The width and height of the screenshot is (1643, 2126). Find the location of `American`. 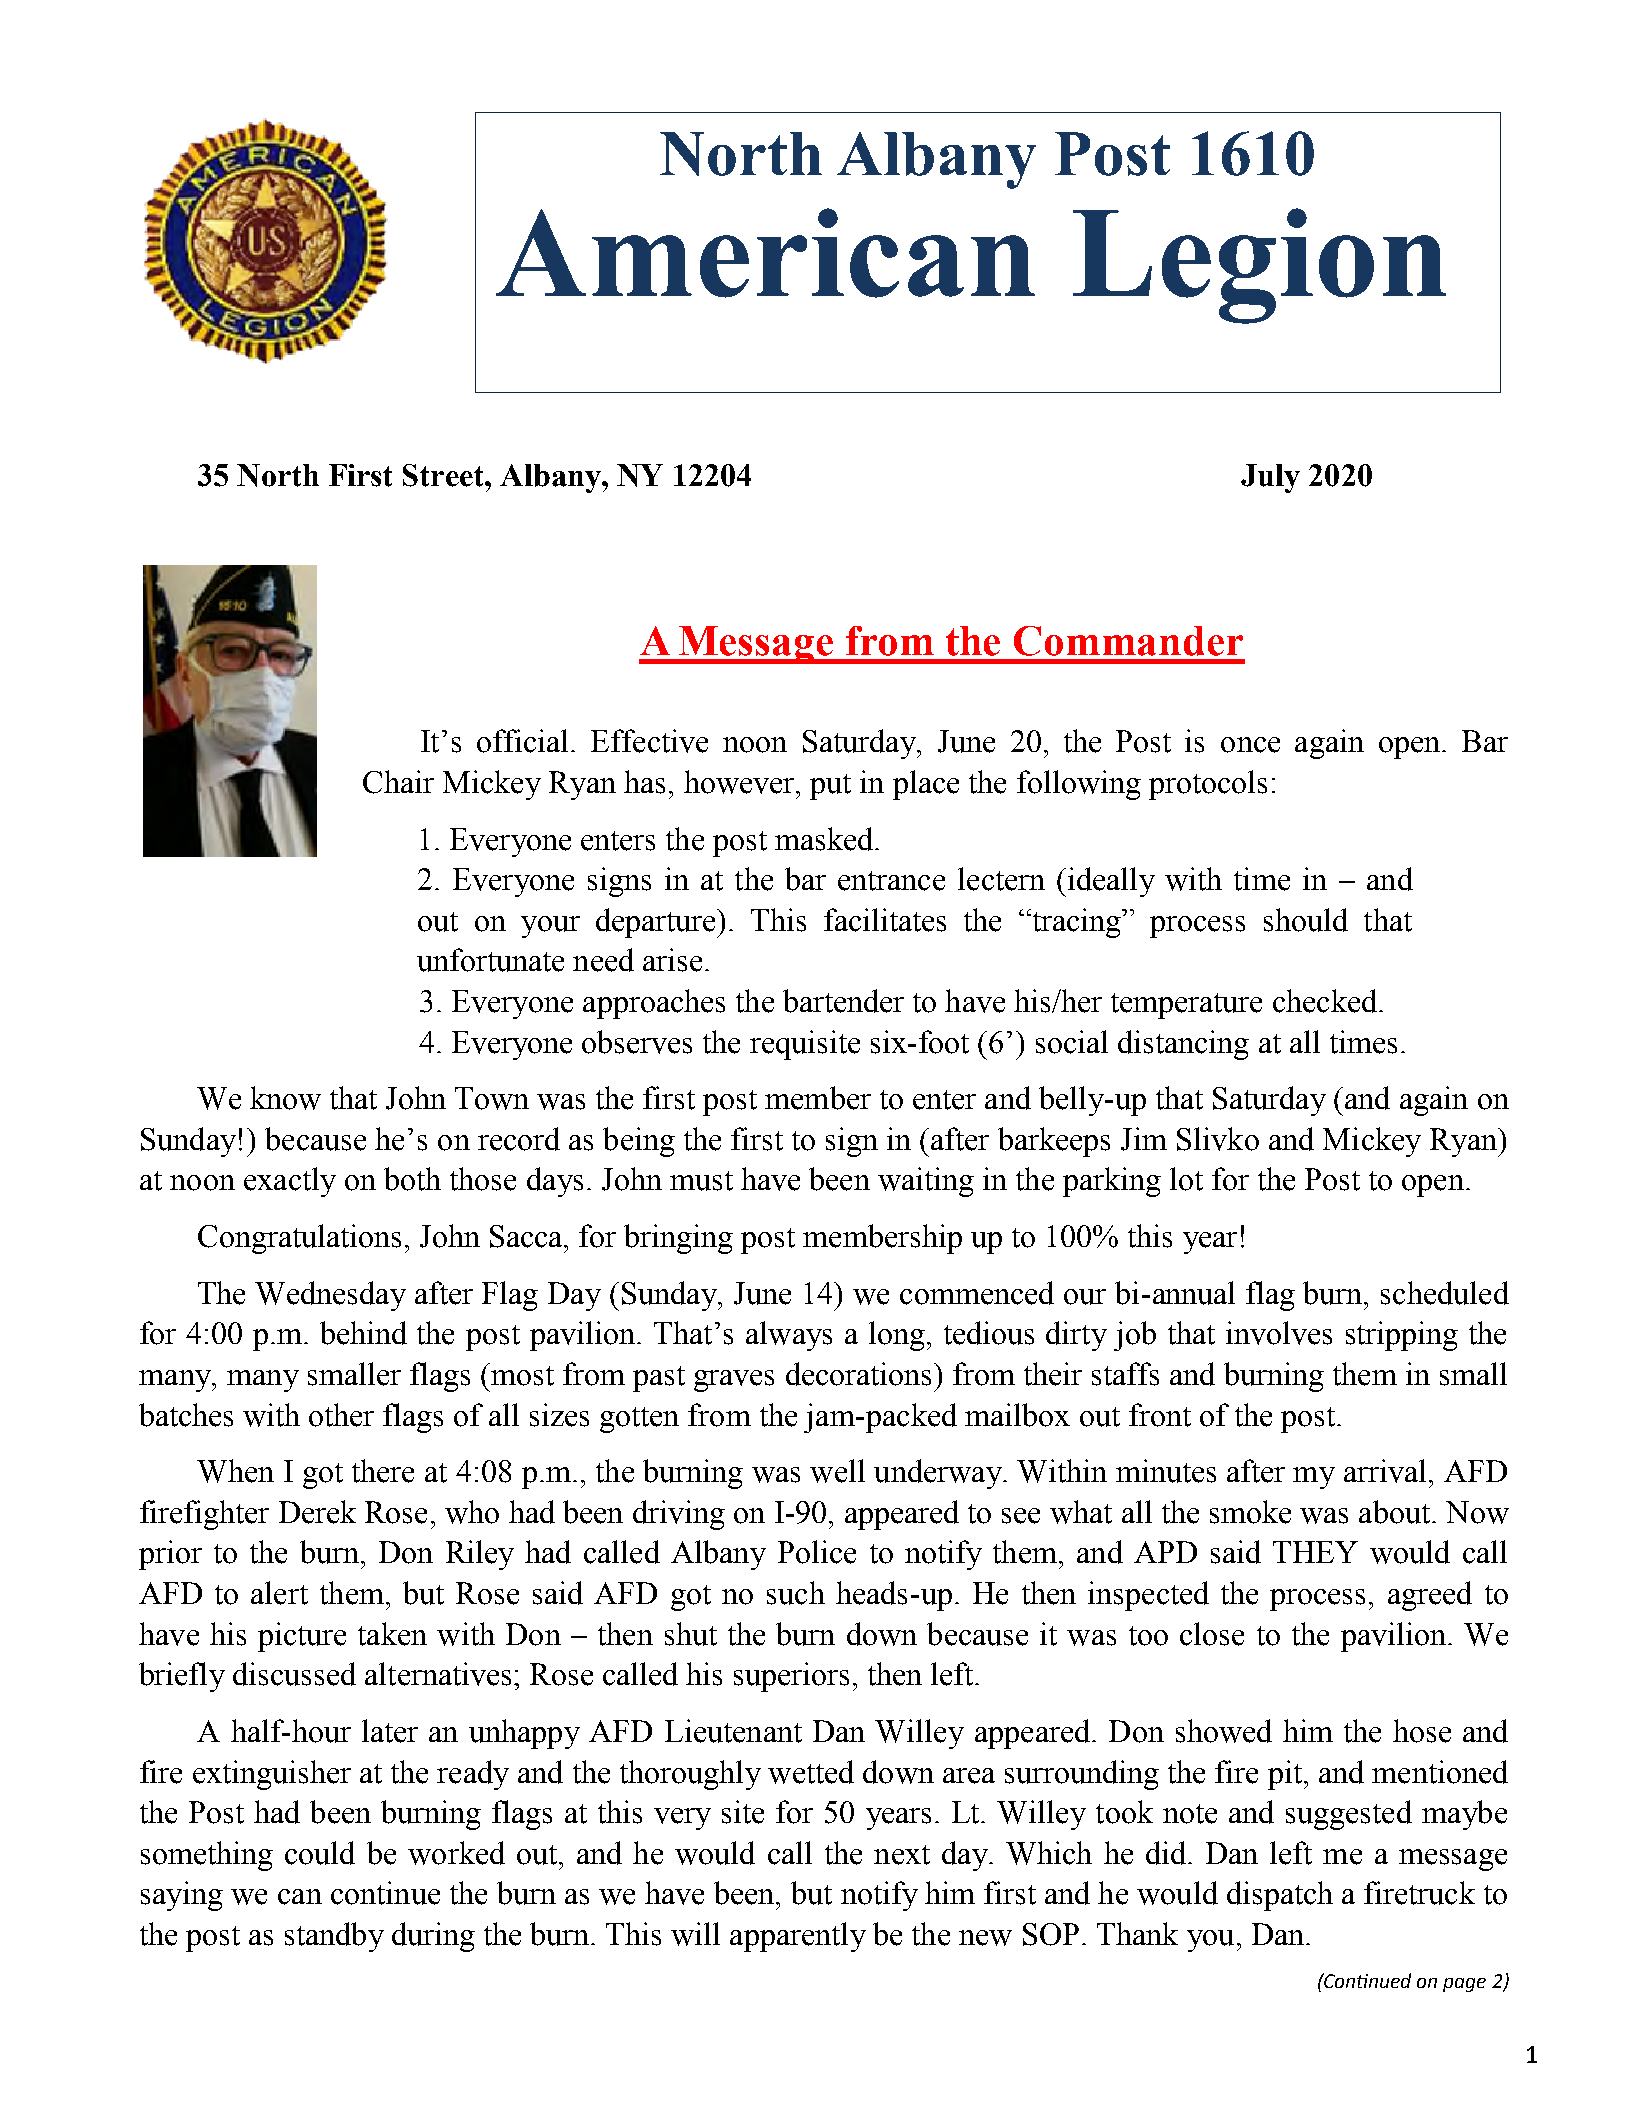

American is located at coordinates (765, 253).
